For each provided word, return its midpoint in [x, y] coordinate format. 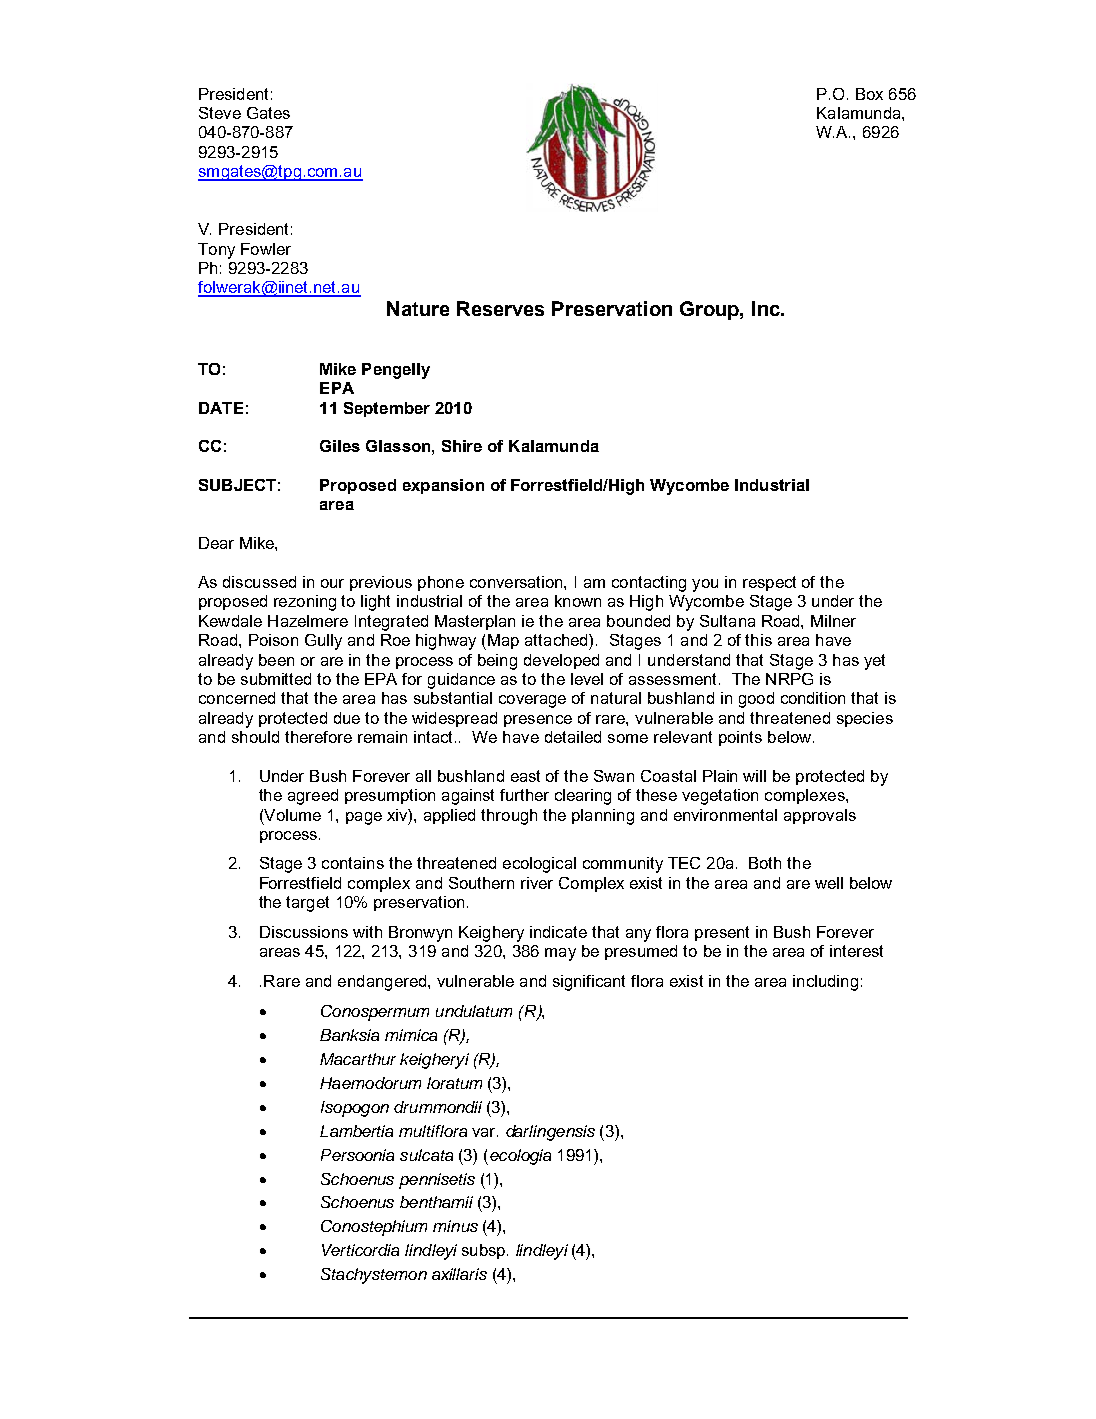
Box [869, 94]
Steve [220, 113]
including [825, 983]
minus [455, 1226]
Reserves [500, 308]
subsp [485, 1251]
